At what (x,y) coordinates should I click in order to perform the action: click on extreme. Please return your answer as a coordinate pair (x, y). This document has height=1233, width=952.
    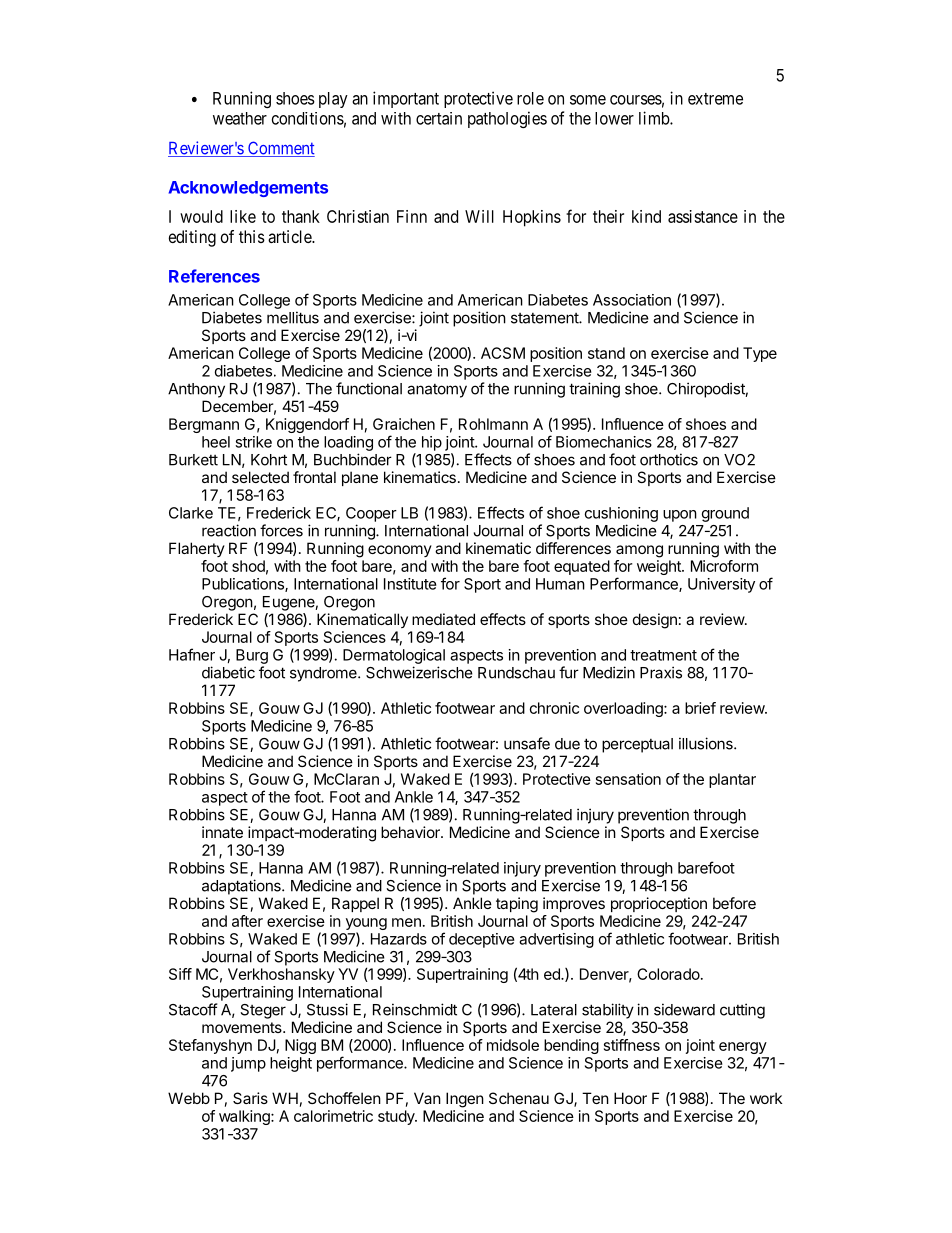
    Looking at the image, I should click on (715, 99).
